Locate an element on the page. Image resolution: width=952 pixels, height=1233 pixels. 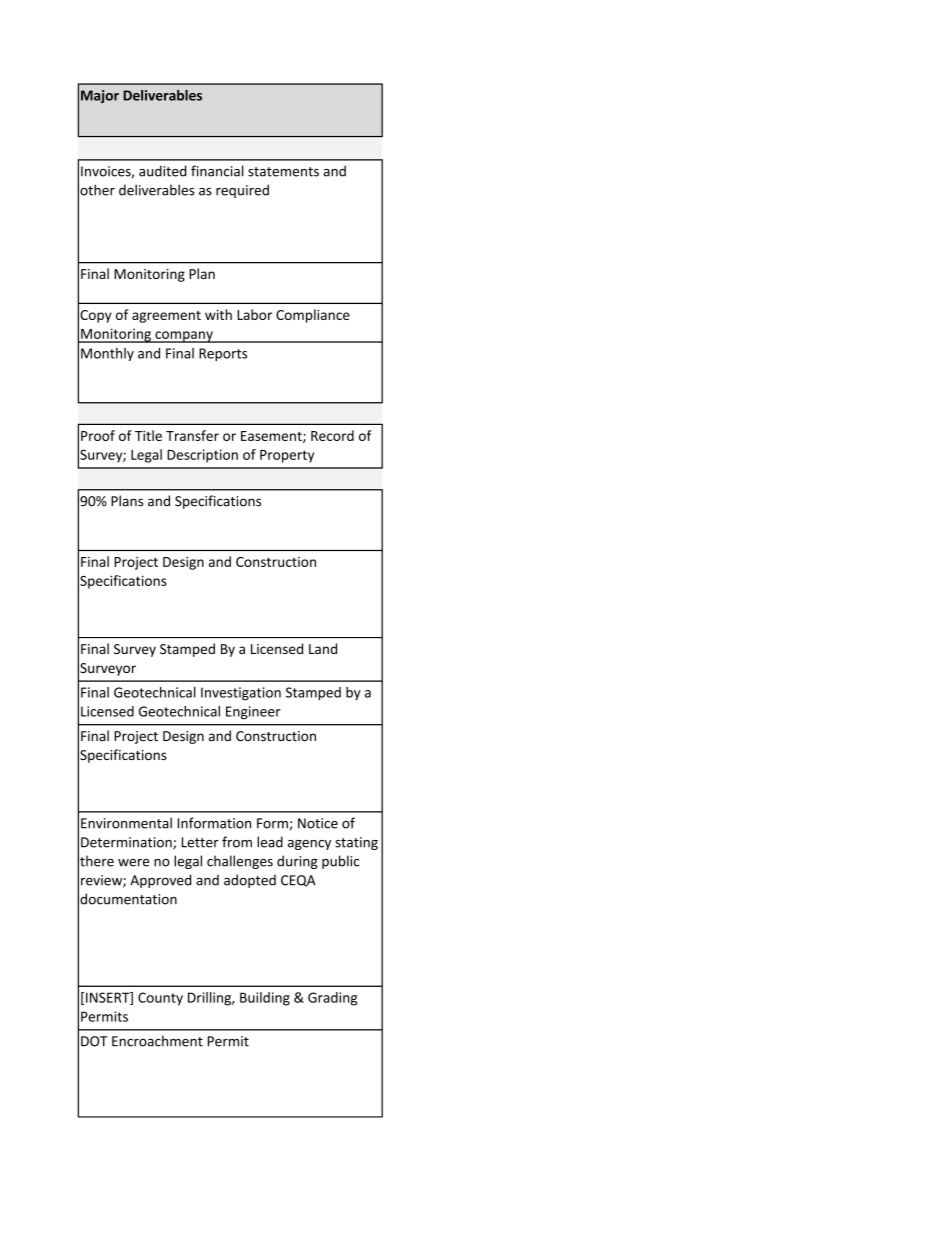
statements is located at coordinates (283, 172).
